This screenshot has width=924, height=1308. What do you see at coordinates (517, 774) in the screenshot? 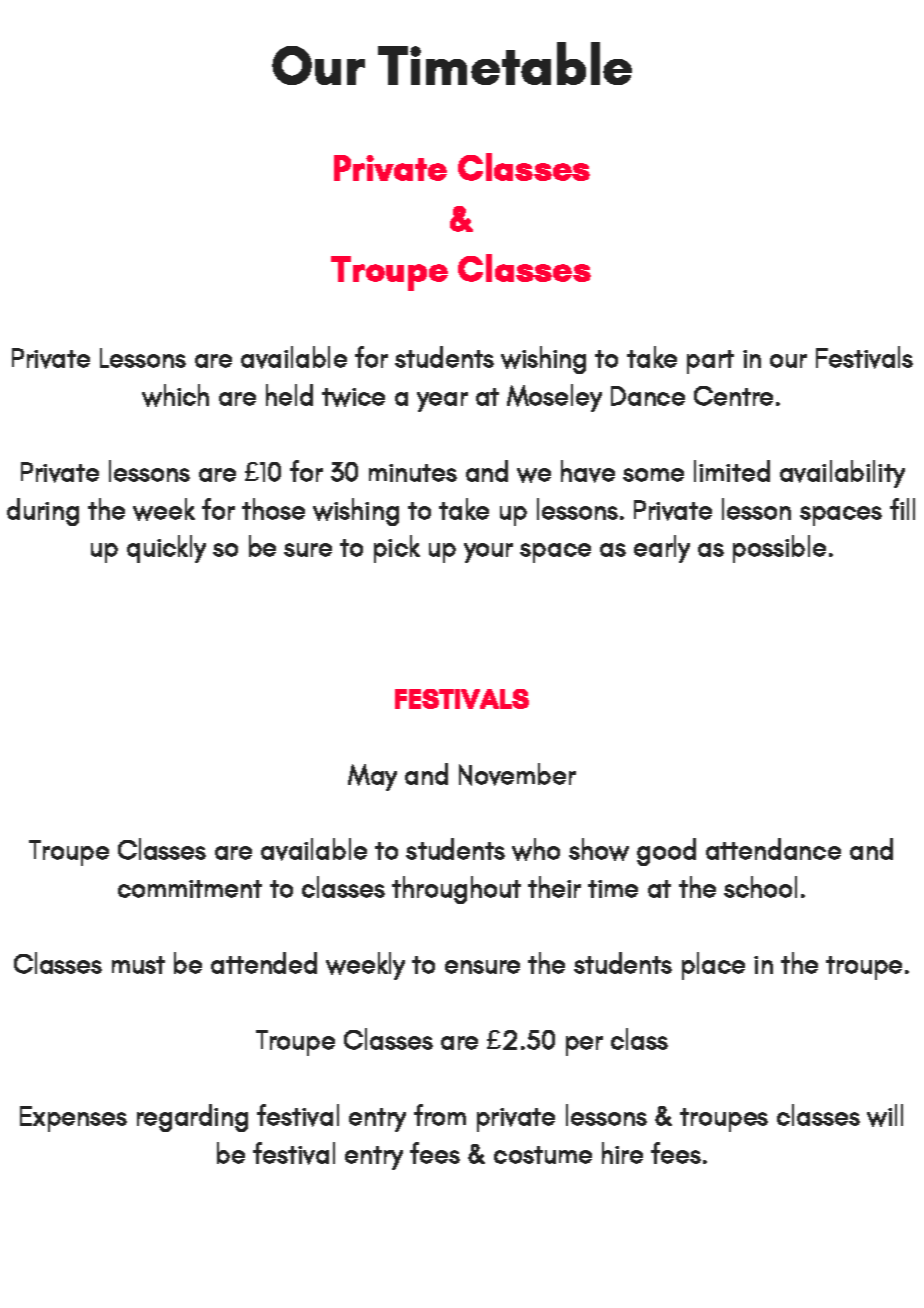
I see `November` at bounding box center [517, 774].
